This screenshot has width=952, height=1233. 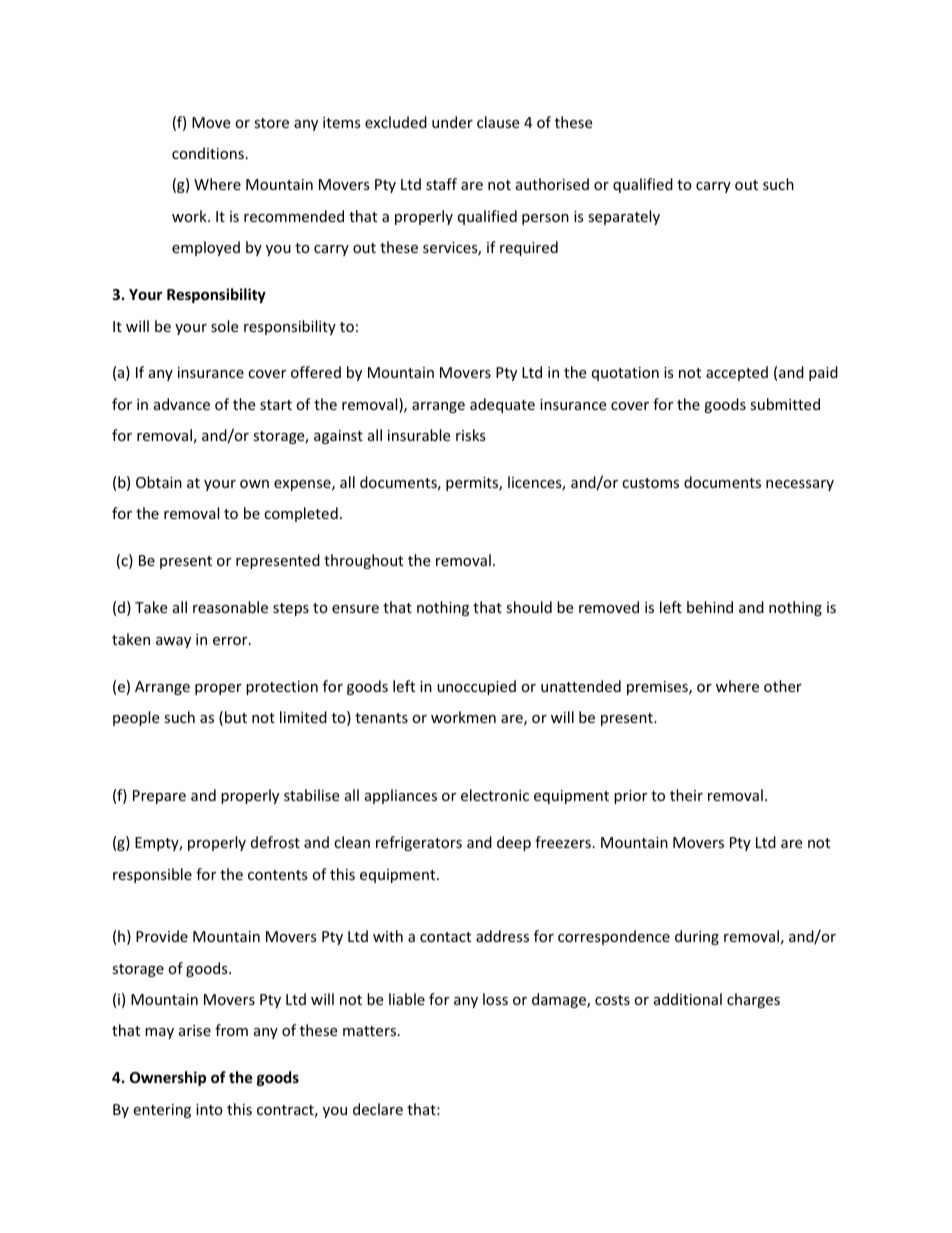 I want to click on their, so click(x=686, y=795).
